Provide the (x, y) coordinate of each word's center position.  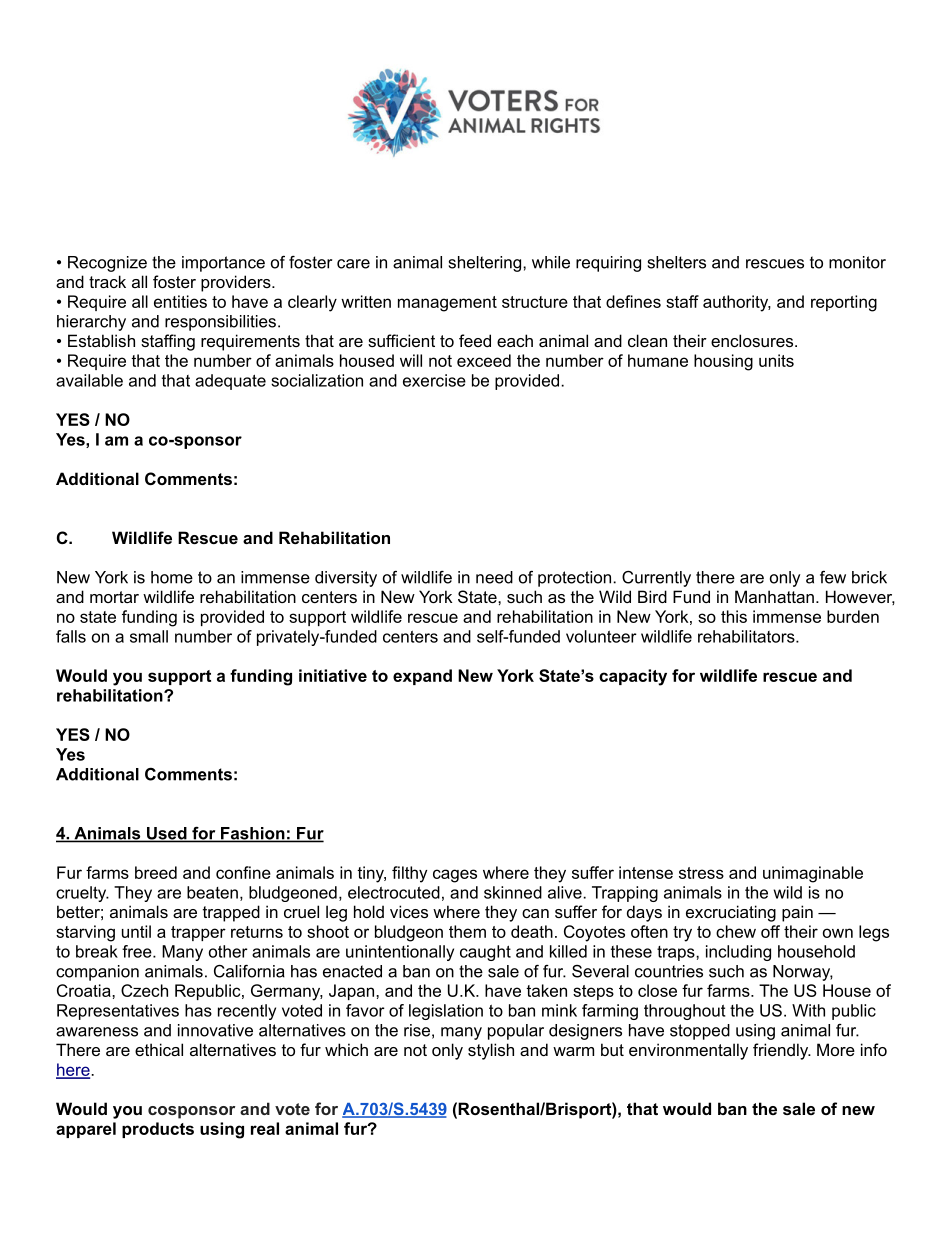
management (447, 304)
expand (422, 677)
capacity (633, 677)
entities (180, 301)
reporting (844, 303)
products (158, 1130)
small (149, 636)
